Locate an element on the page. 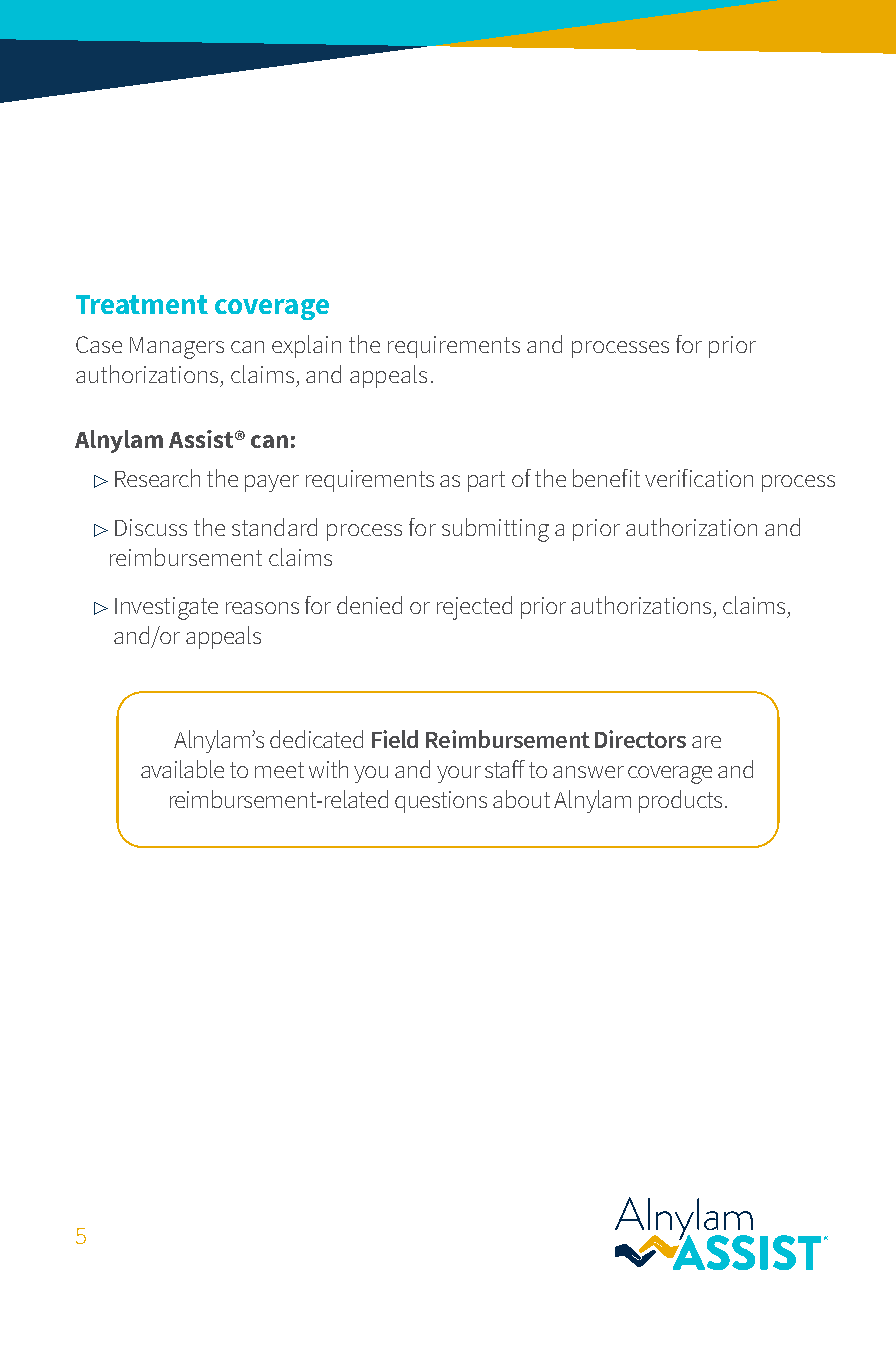 This document has height=1345, width=896. reasons is located at coordinates (262, 608).
